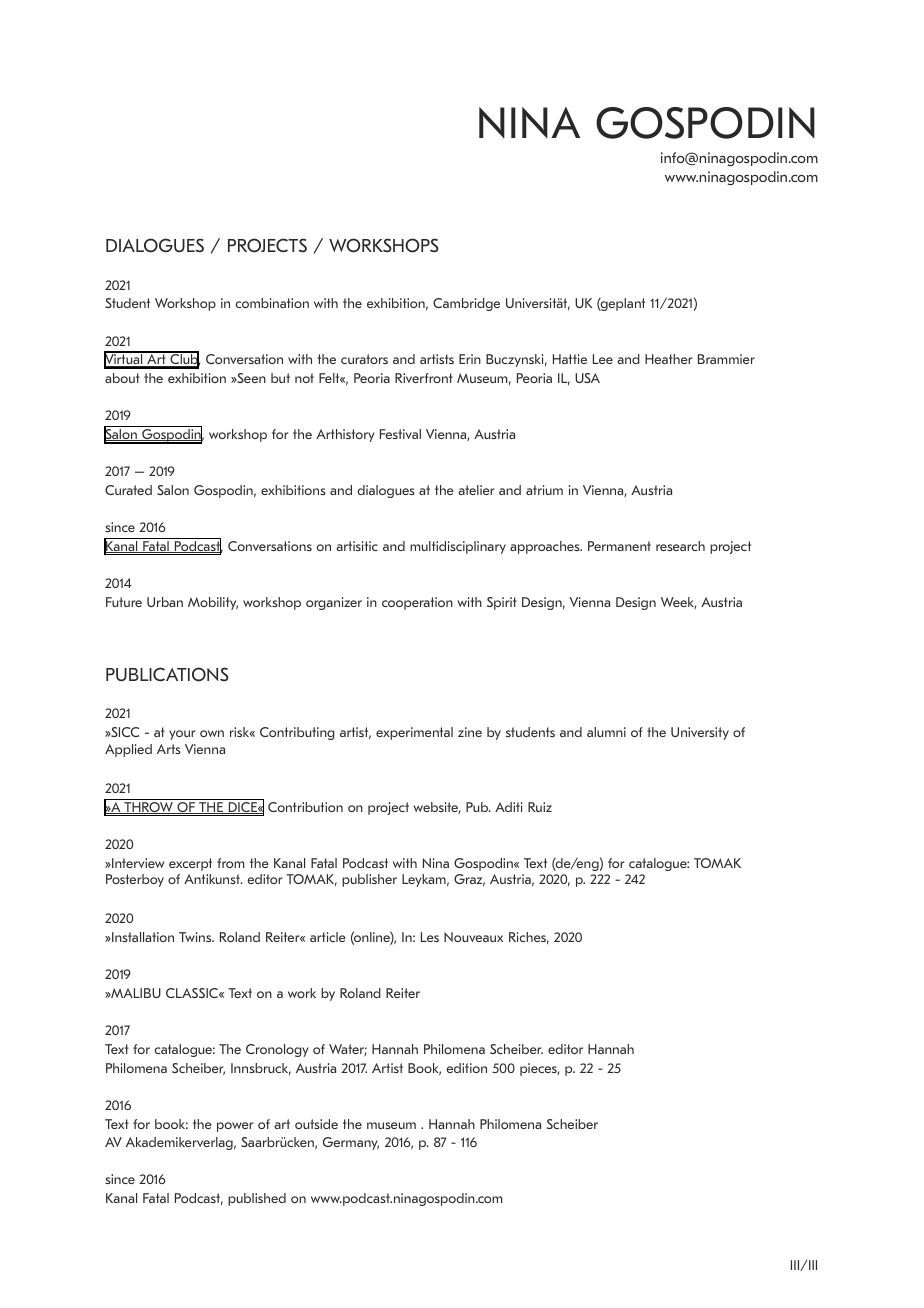 The height and width of the screenshot is (1308, 924). What do you see at coordinates (458, 547) in the screenshot?
I see `multidisciplinary` at bounding box center [458, 547].
